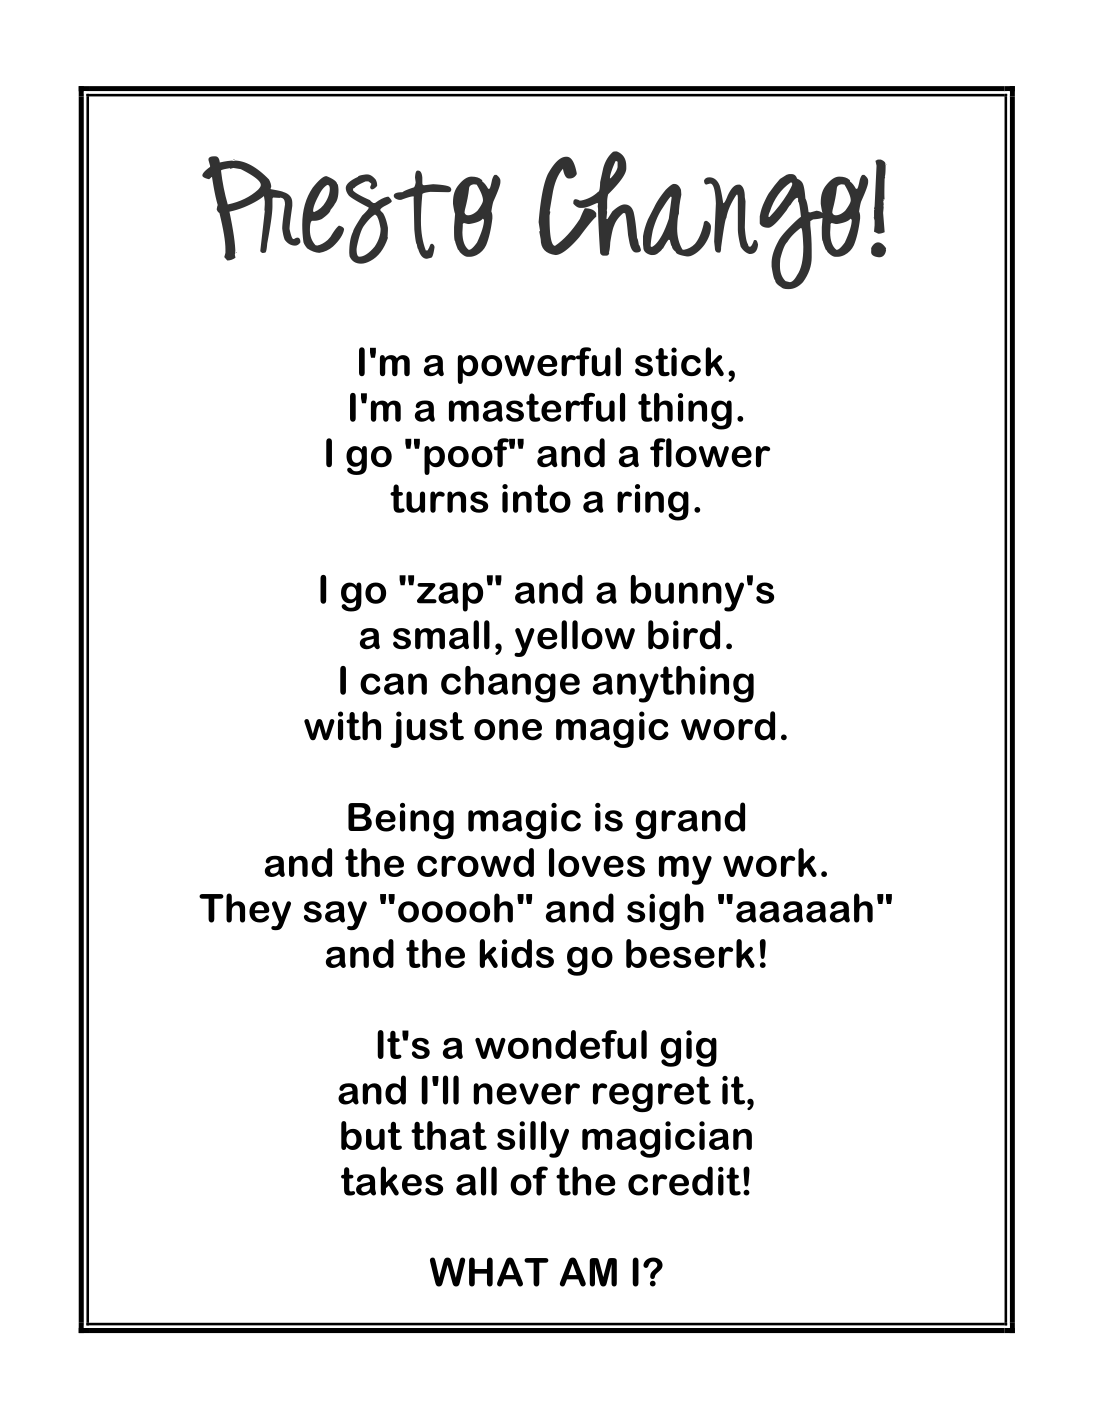  I want to click on can, so click(393, 684).
